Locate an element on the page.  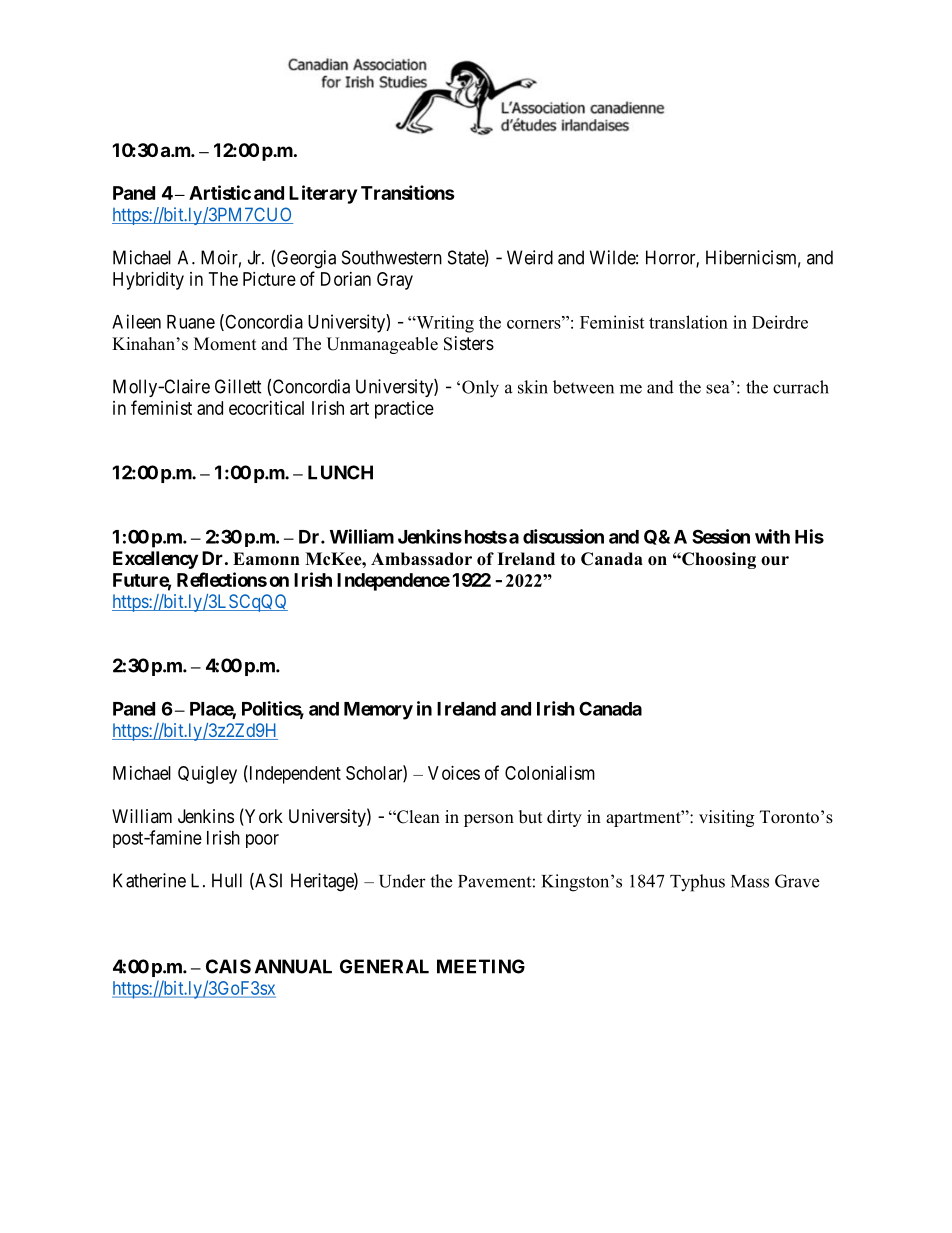
Quigley is located at coordinates (207, 775).
